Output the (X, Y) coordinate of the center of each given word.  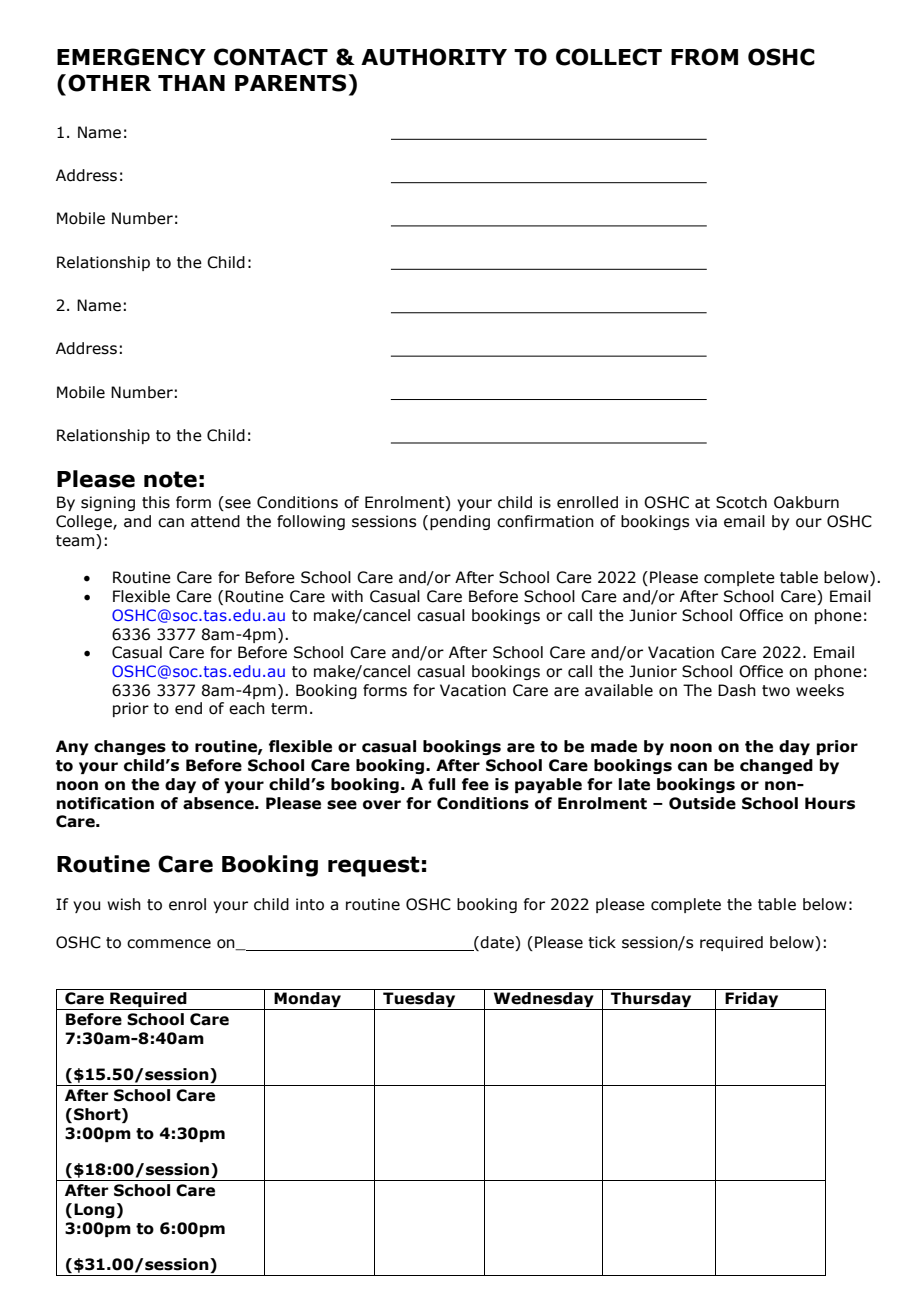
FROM (704, 57)
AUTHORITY (434, 57)
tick (602, 942)
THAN (191, 83)
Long (94, 1210)
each (247, 708)
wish (124, 904)
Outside (702, 803)
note (170, 479)
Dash (737, 690)
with (347, 596)
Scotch (741, 502)
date (498, 943)
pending (460, 522)
